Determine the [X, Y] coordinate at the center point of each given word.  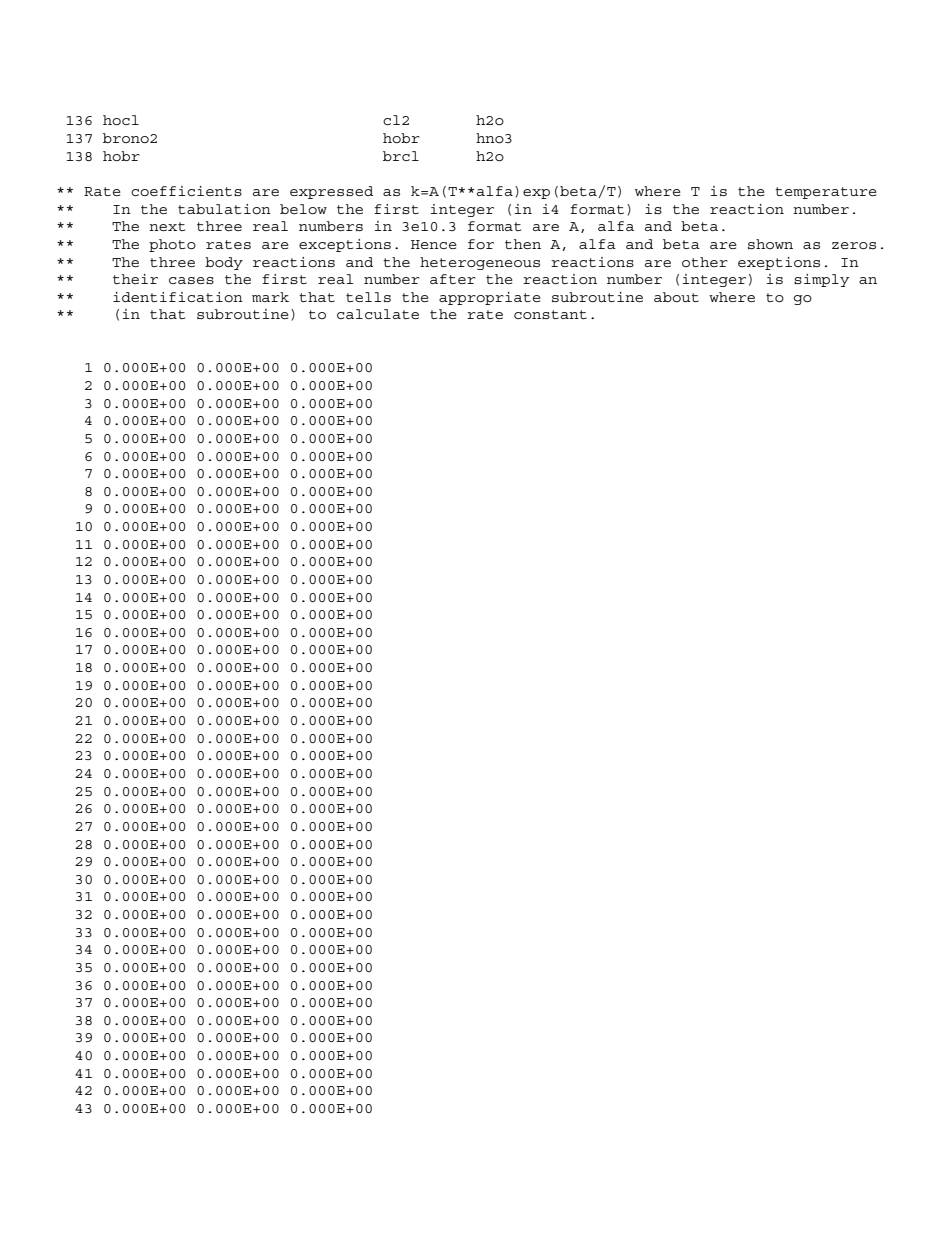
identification [178, 297]
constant [550, 314]
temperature [826, 193]
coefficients [186, 191]
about [676, 297]
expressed [331, 192]
